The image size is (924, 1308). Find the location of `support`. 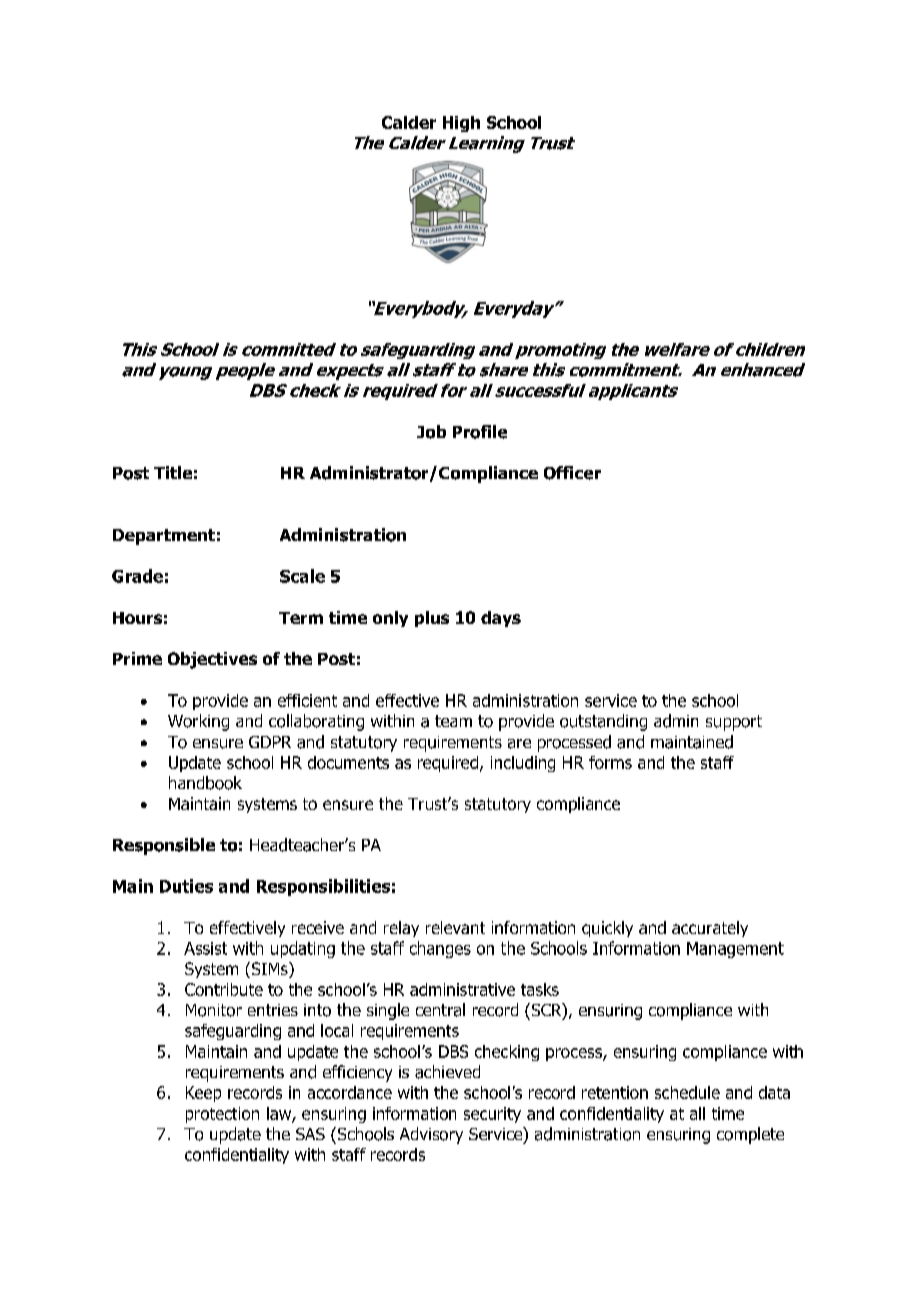

support is located at coordinates (734, 723).
